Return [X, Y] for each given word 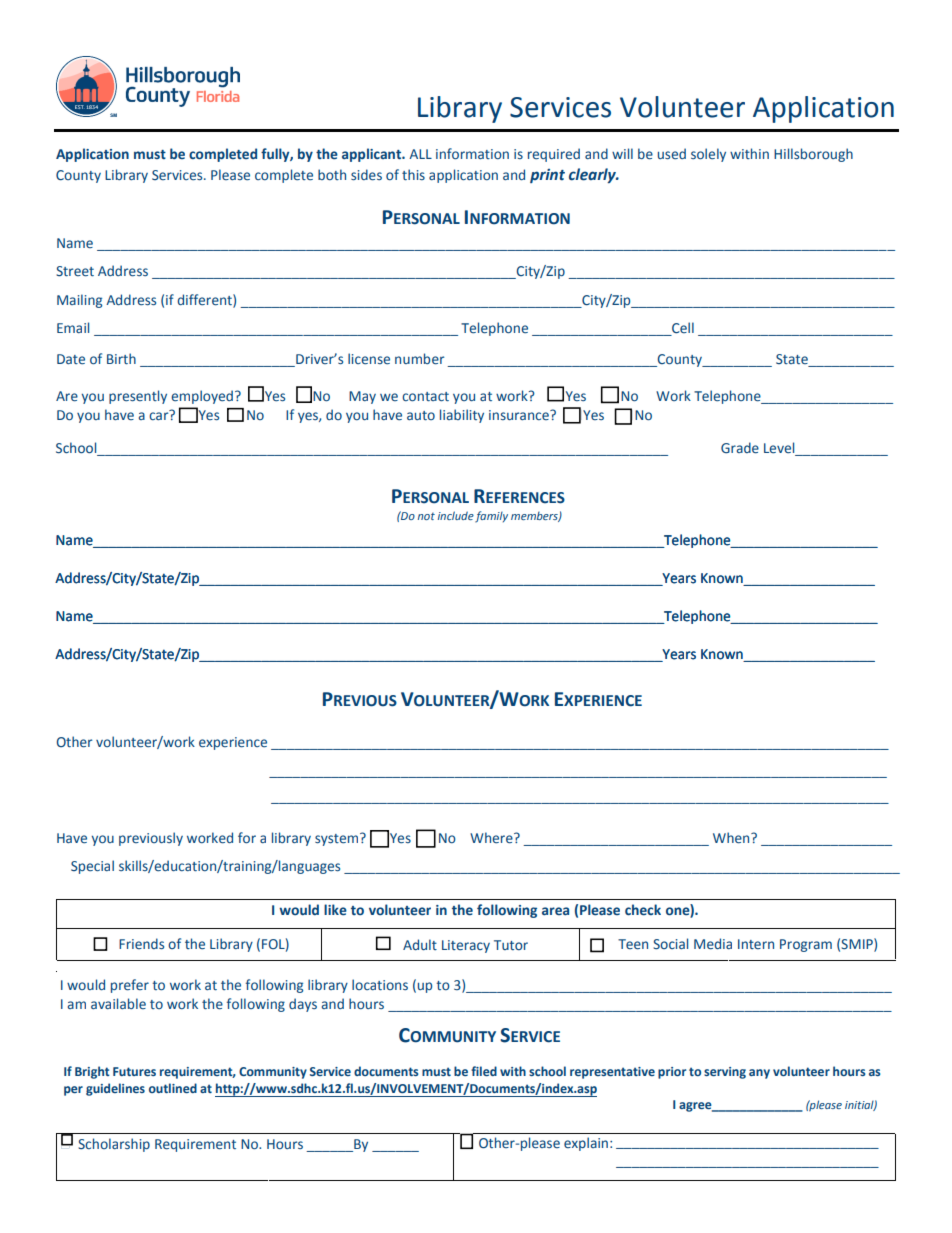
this [413, 175]
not [426, 516]
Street [75, 271]
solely [708, 155]
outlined [173, 1088]
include [456, 515]
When [732, 838]
